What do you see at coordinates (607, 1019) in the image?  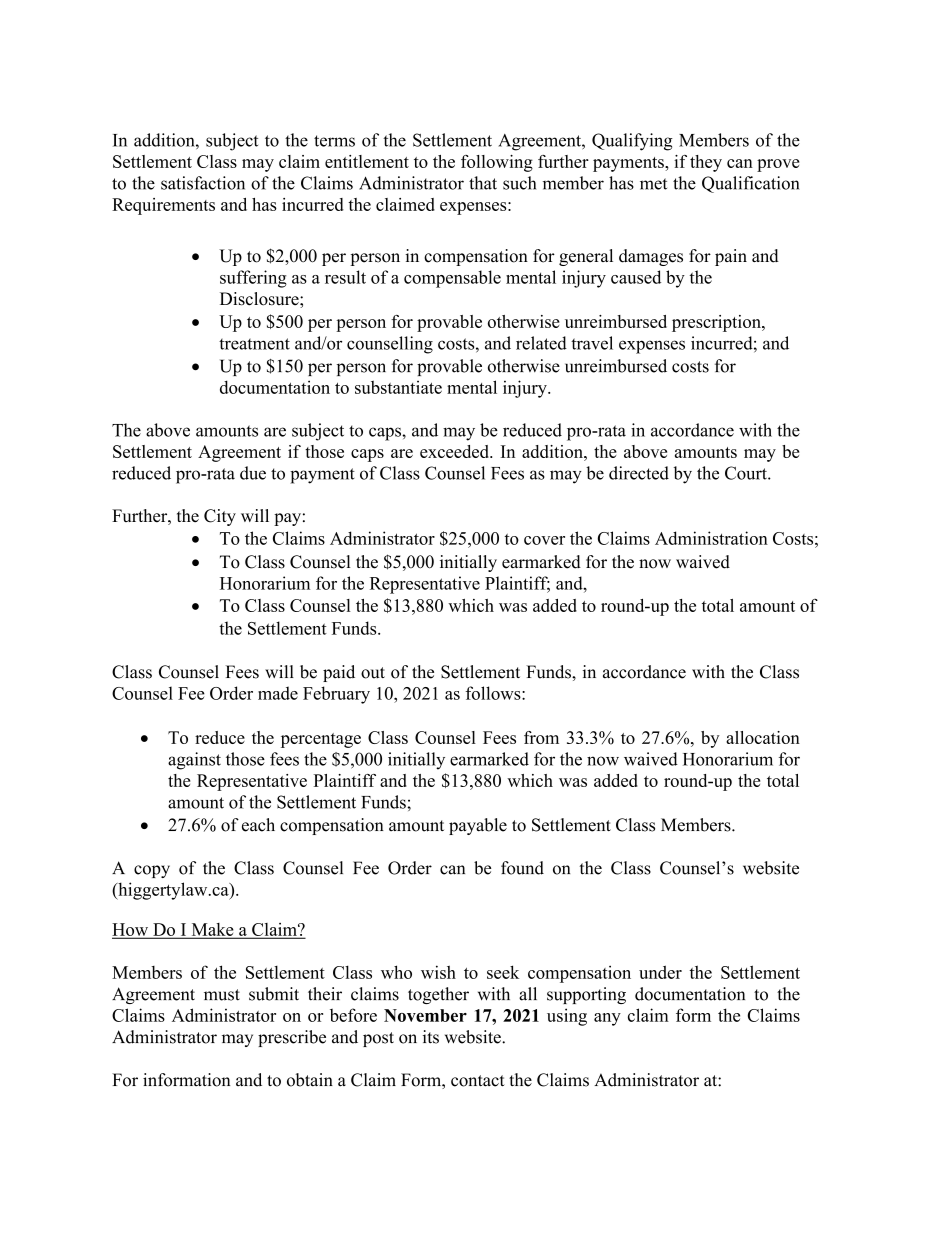 I see `any` at bounding box center [607, 1019].
